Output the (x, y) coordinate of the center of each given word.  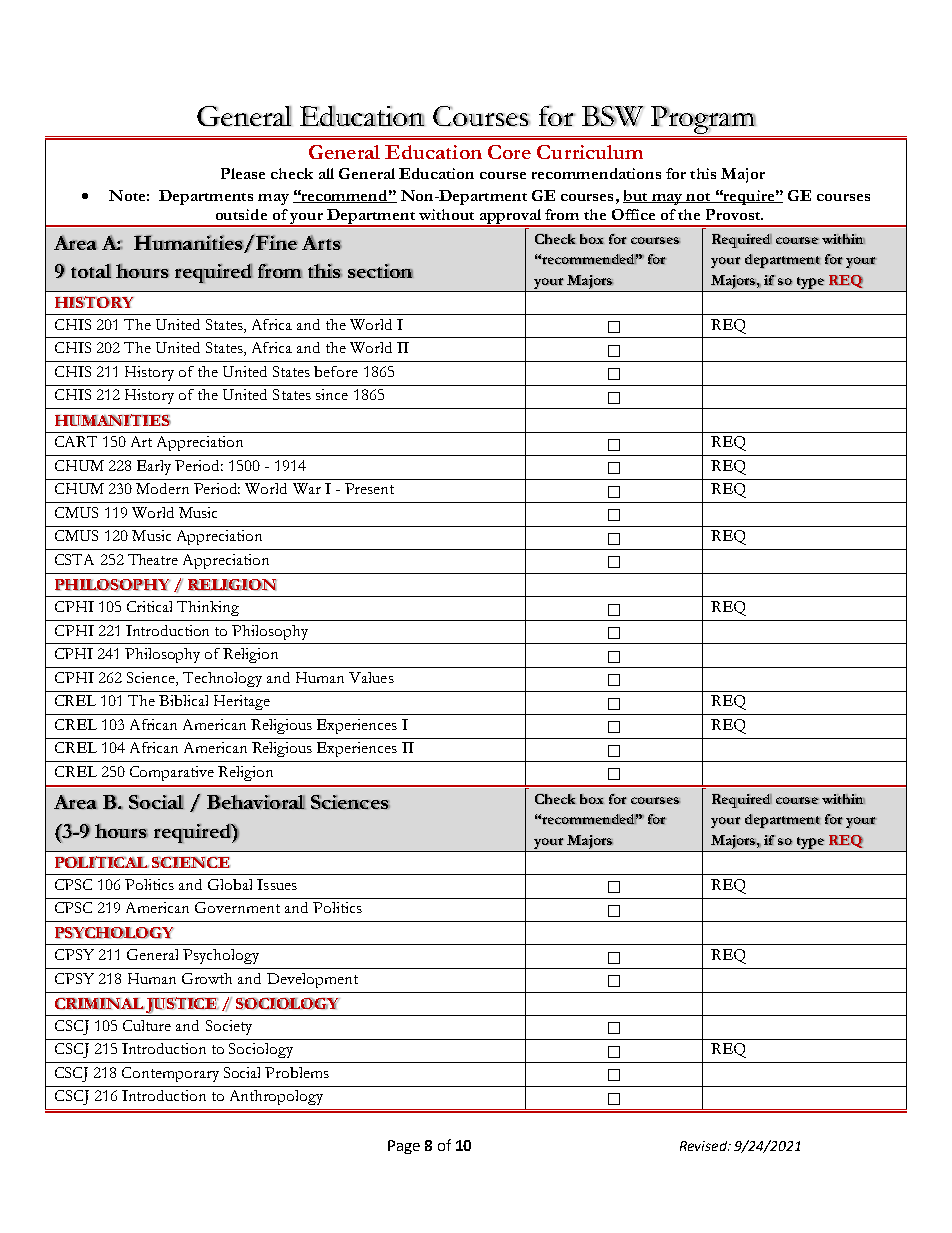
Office (633, 214)
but (636, 196)
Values (371, 677)
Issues (277, 884)
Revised (704, 1146)
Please (243, 173)
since (332, 394)
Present (369, 488)
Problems (297, 1072)
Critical (149, 606)
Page (404, 1147)
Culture (147, 1025)
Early (154, 467)
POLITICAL (102, 862)
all (326, 173)
